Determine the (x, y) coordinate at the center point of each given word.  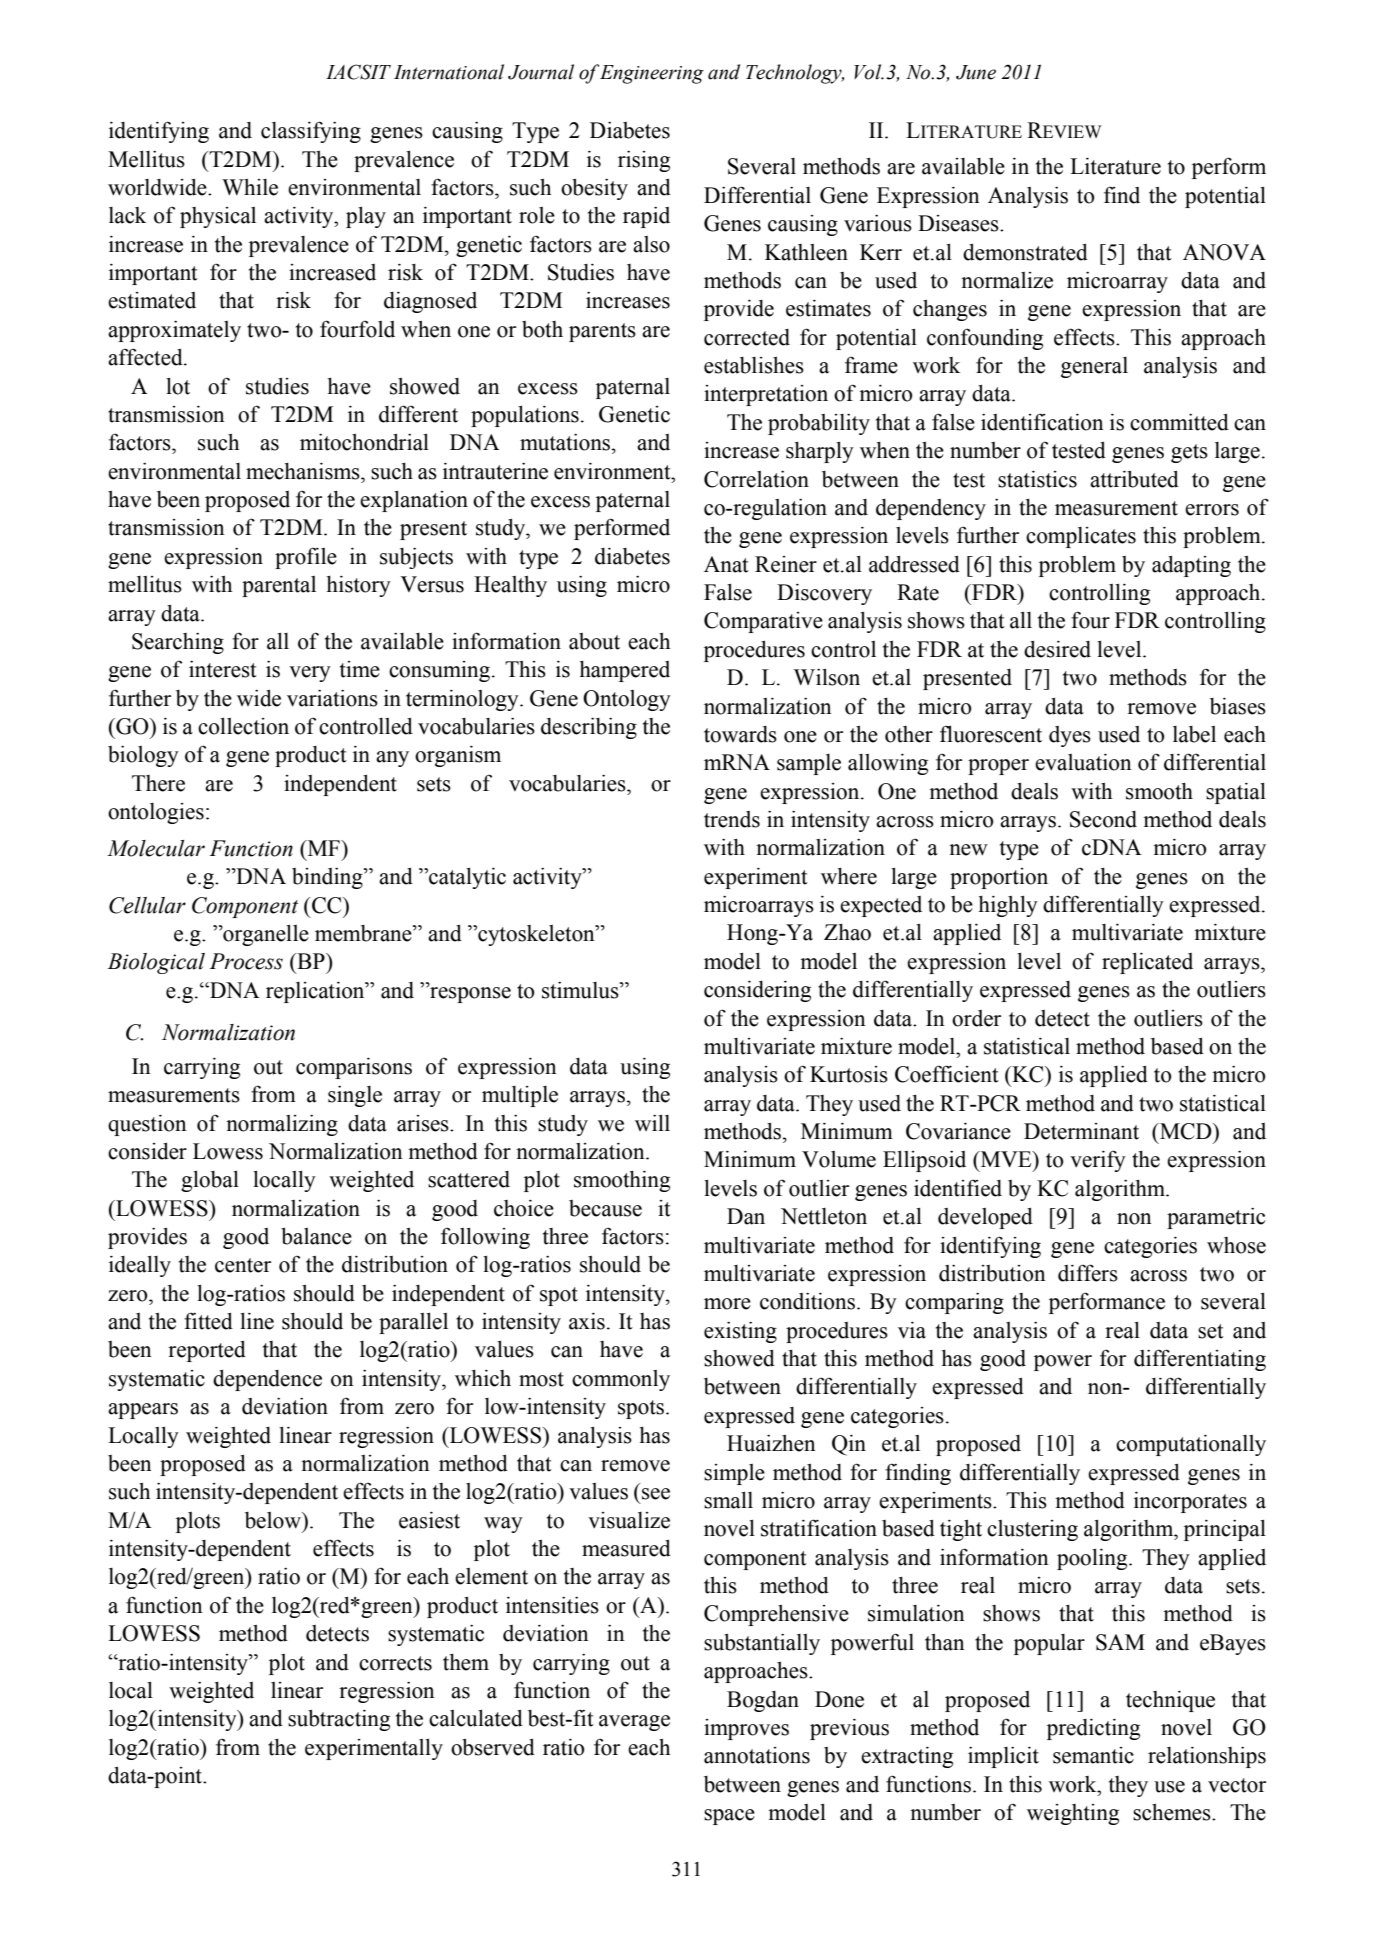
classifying (311, 132)
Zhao (847, 932)
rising (644, 161)
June (976, 72)
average (634, 1723)
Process (246, 961)
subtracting (339, 1720)
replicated (1147, 963)
